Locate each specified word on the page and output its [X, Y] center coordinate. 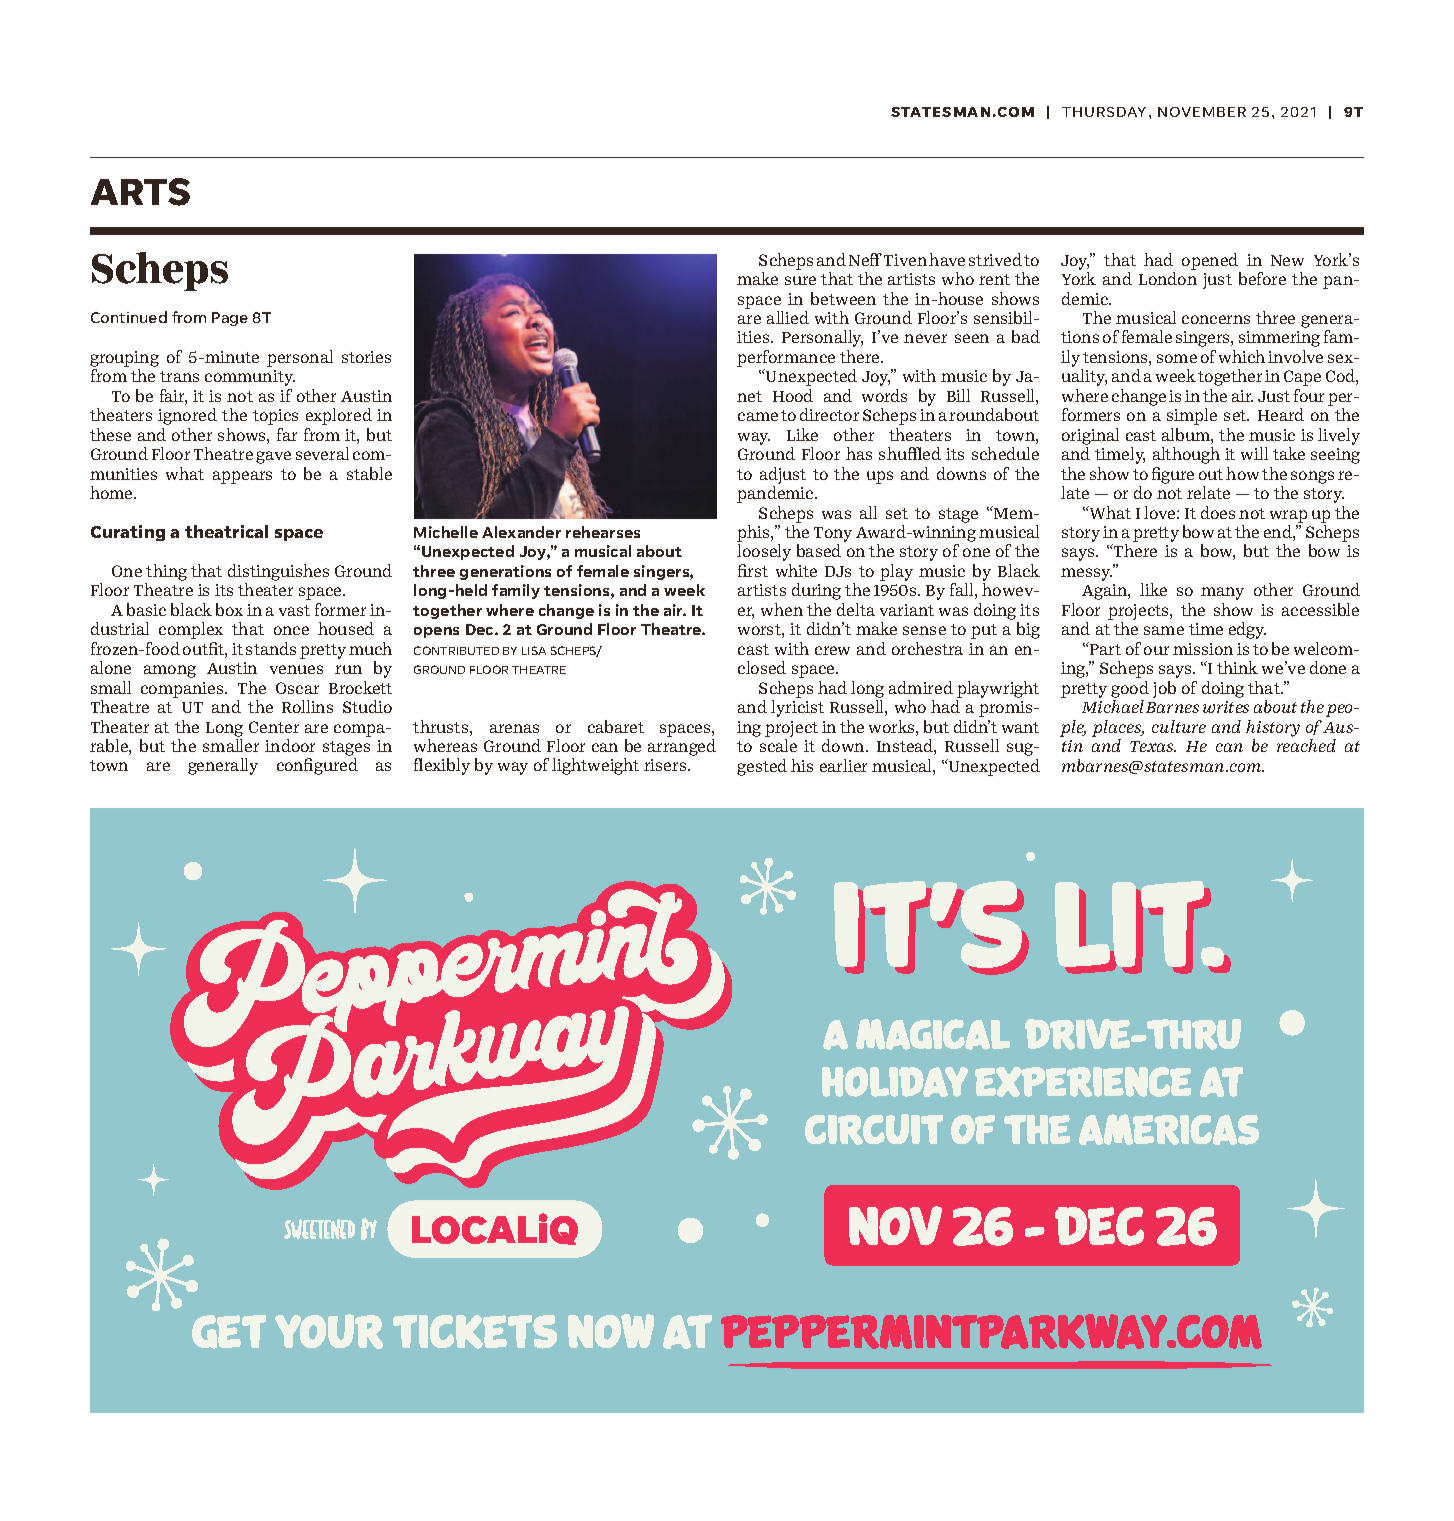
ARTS [140, 192]
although [1186, 455]
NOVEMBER [1202, 112]
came [758, 416]
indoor [290, 745]
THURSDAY [1104, 112]
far [287, 434]
